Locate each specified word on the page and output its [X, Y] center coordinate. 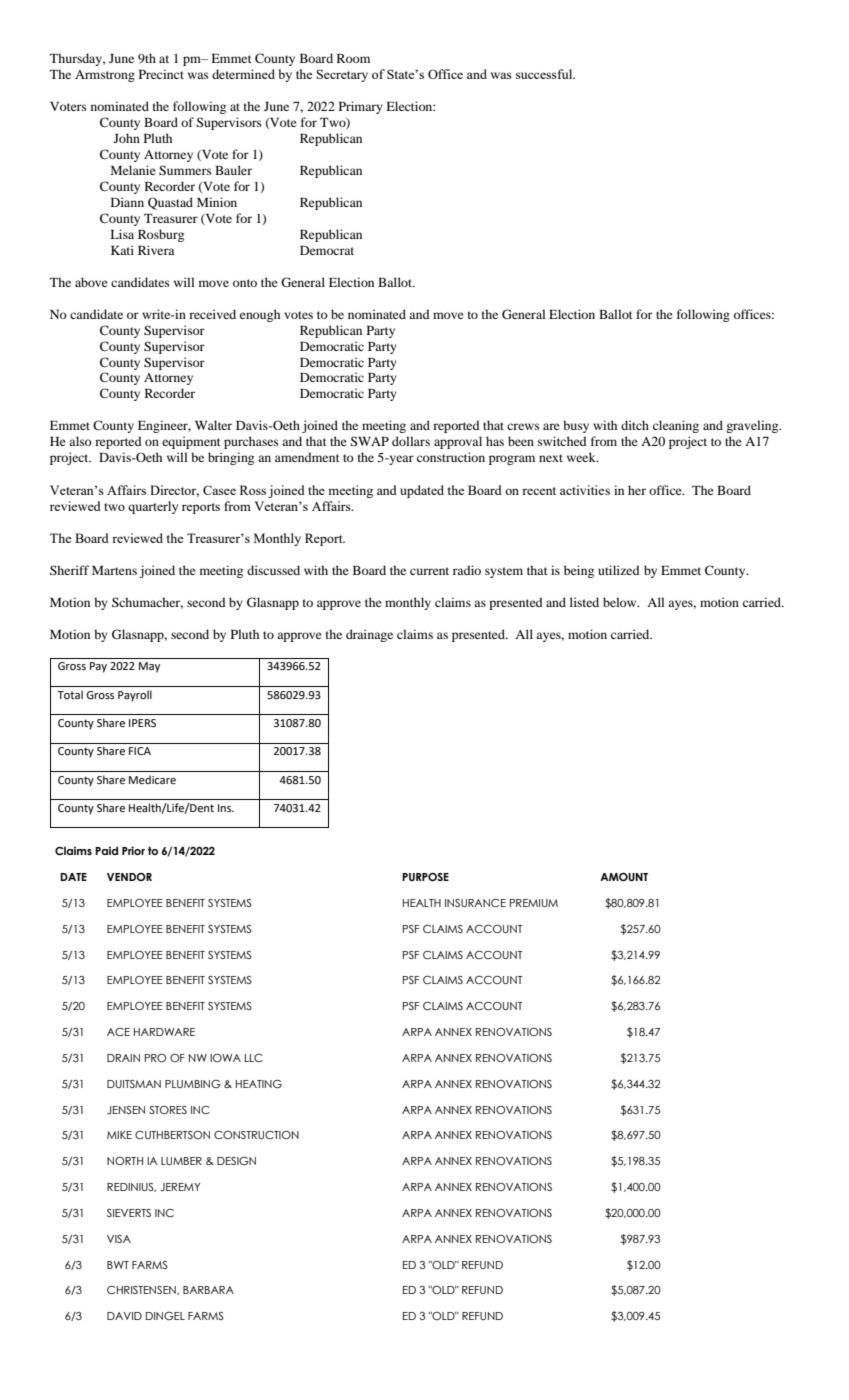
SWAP [369, 441]
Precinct [161, 74]
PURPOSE [425, 877]
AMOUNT [624, 877]
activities [585, 490]
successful [545, 74]
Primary [361, 107]
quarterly [153, 507]
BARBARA [208, 1290]
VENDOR [129, 877]
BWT [118, 1265]
